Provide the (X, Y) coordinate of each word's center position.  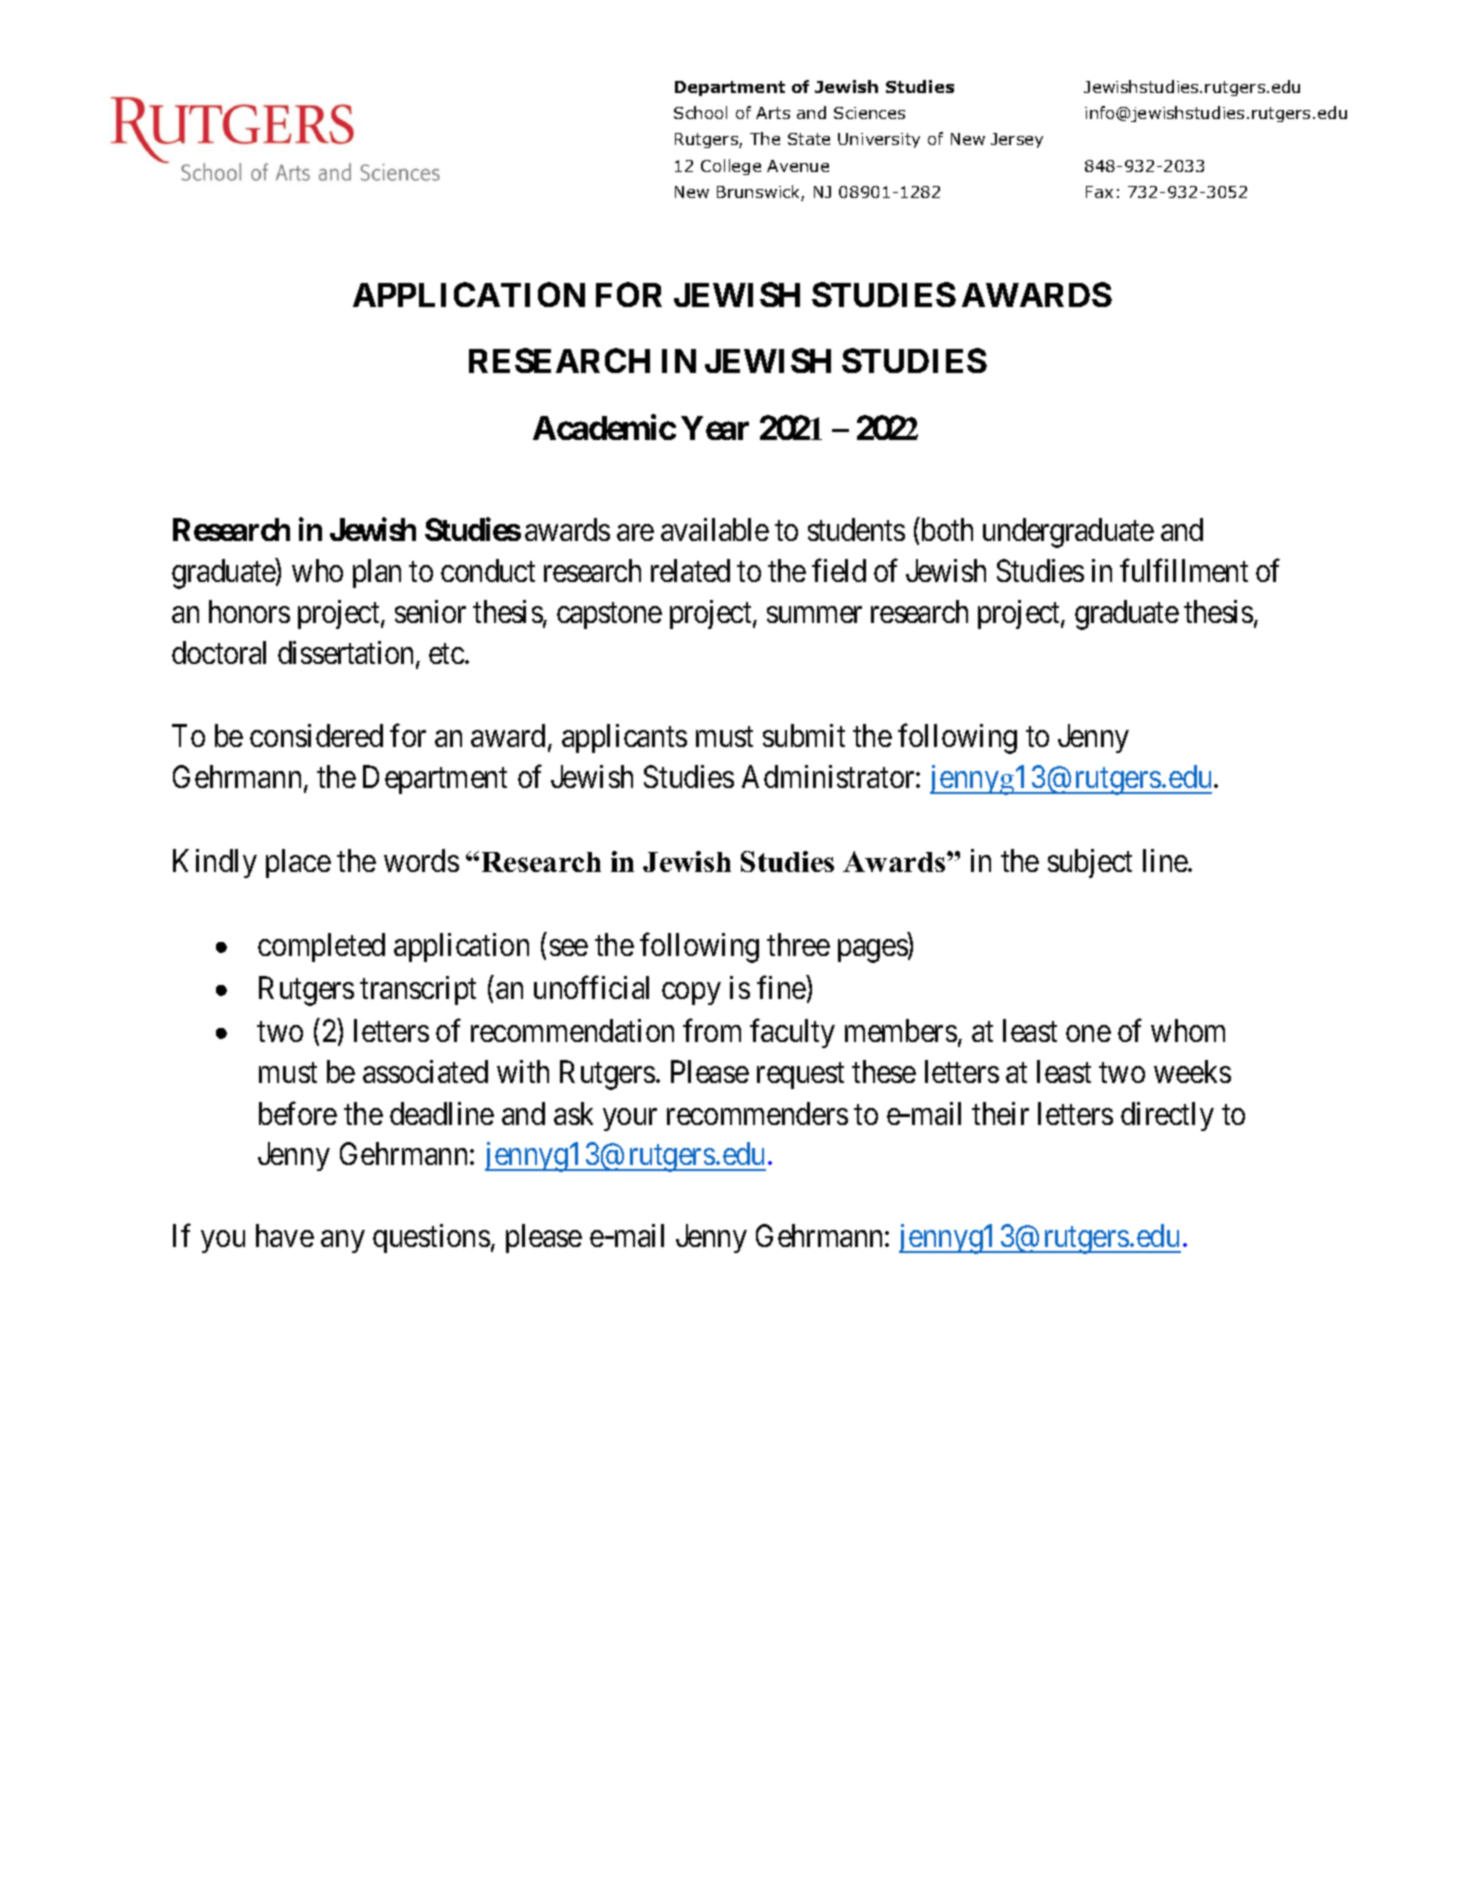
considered (316, 735)
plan (377, 573)
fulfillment (1184, 570)
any (342, 1242)
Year (715, 428)
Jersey (1017, 140)
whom (1188, 1030)
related (690, 570)
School (700, 112)
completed (321, 947)
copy (691, 994)
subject (1090, 863)
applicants (624, 738)
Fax (1099, 192)
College (731, 167)
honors (249, 611)
